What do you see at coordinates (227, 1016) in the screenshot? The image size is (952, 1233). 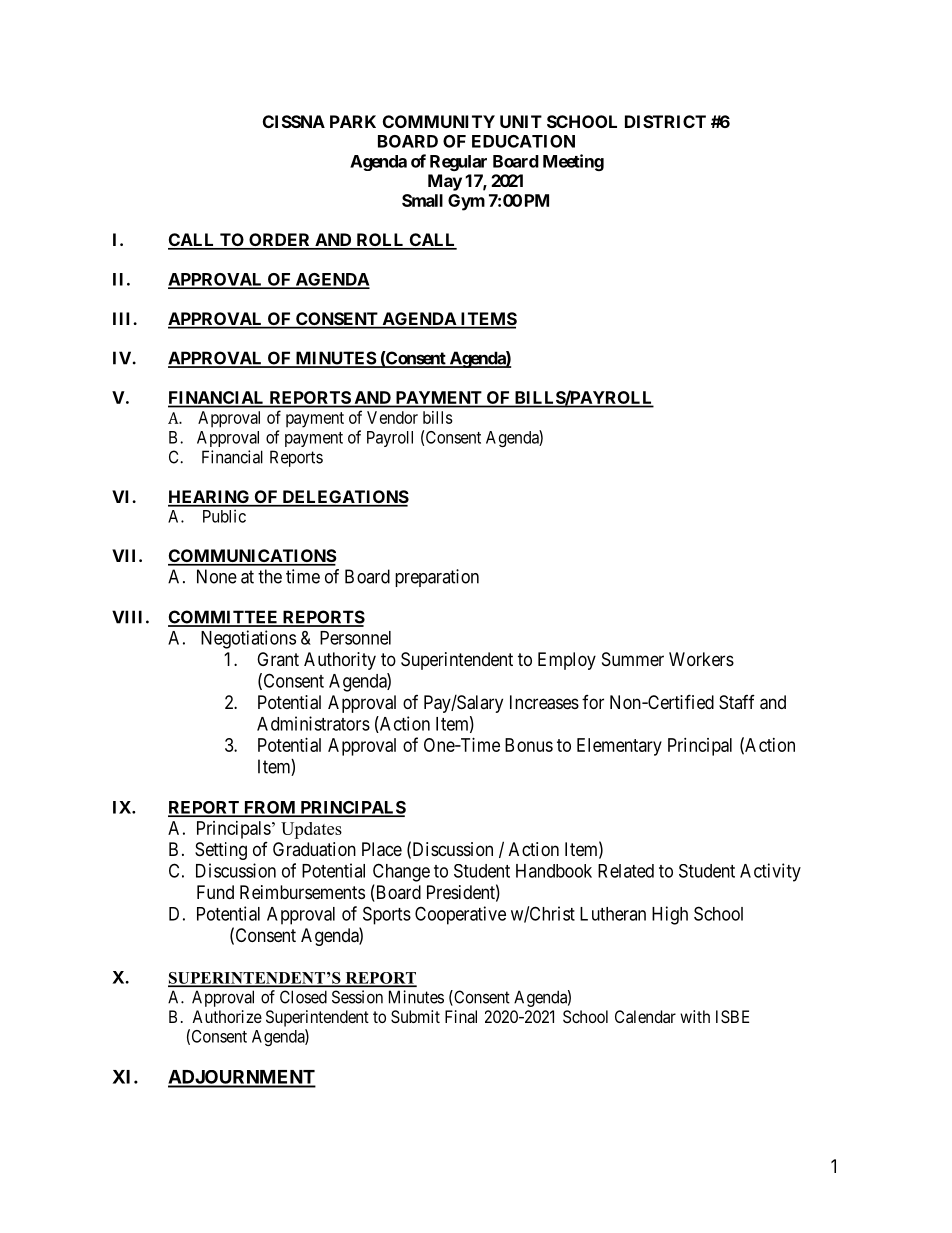 I see `Authorize` at bounding box center [227, 1016].
